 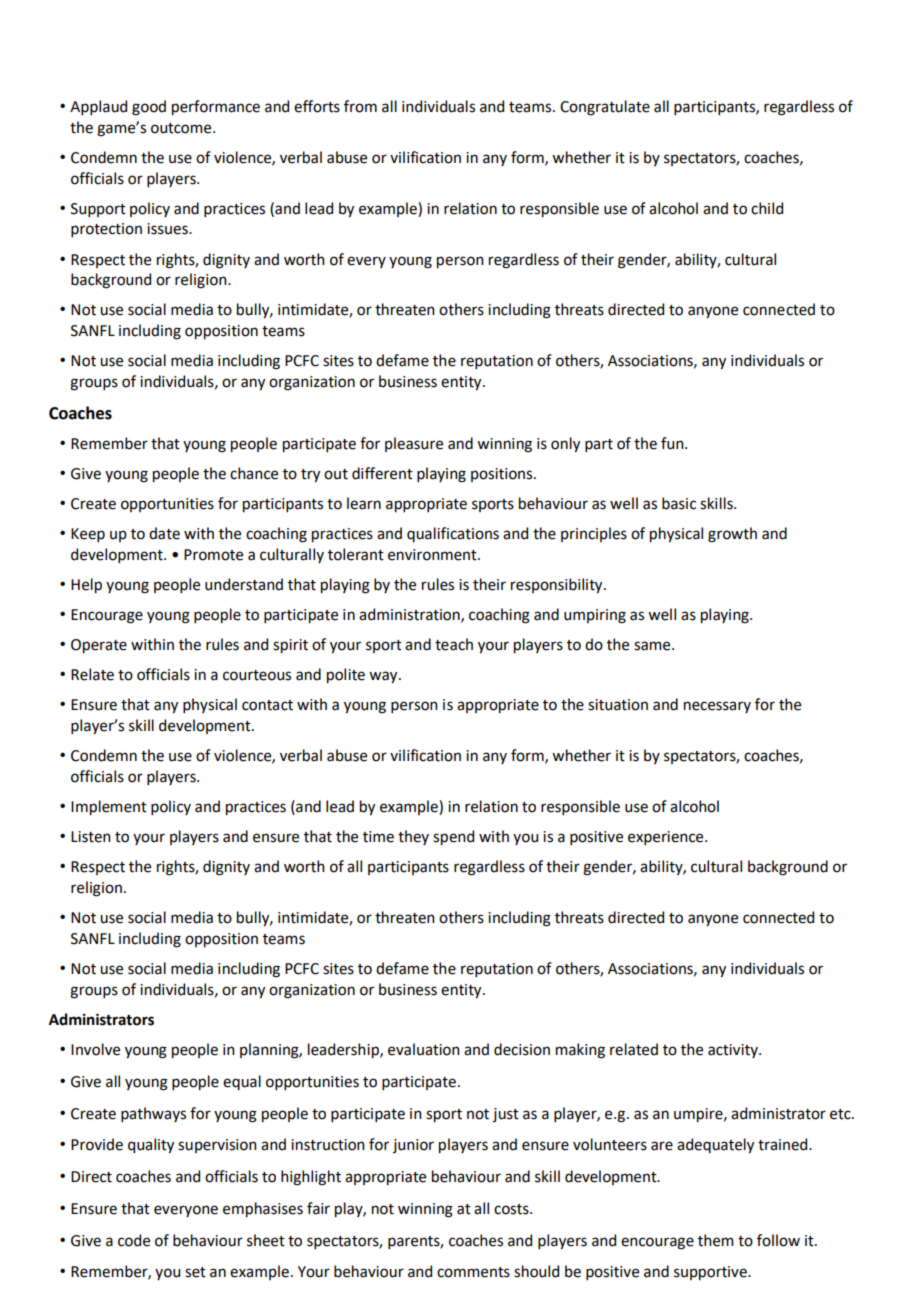 I want to click on courteous, so click(x=257, y=675).
